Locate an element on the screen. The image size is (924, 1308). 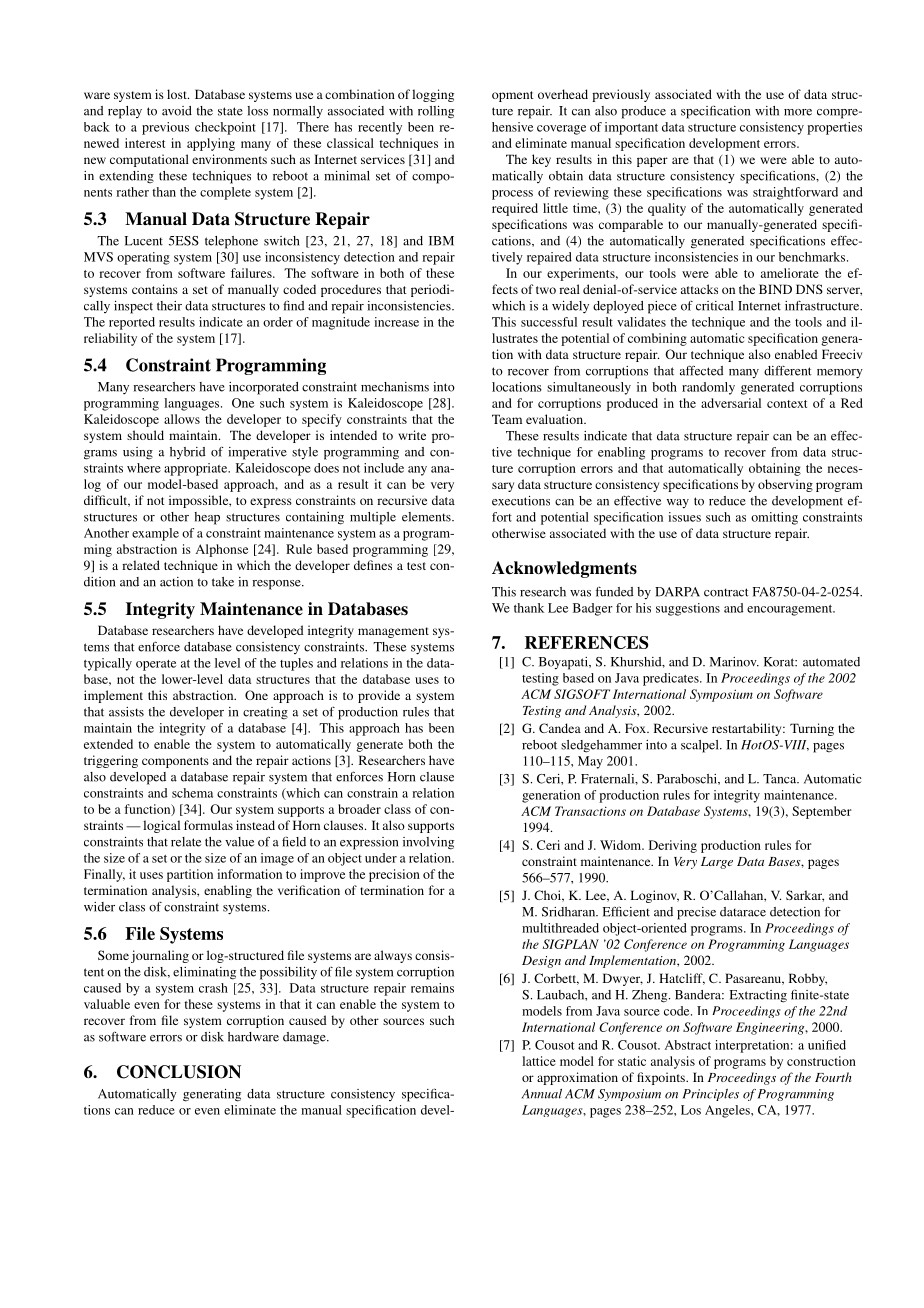
reported is located at coordinates (132, 323).
